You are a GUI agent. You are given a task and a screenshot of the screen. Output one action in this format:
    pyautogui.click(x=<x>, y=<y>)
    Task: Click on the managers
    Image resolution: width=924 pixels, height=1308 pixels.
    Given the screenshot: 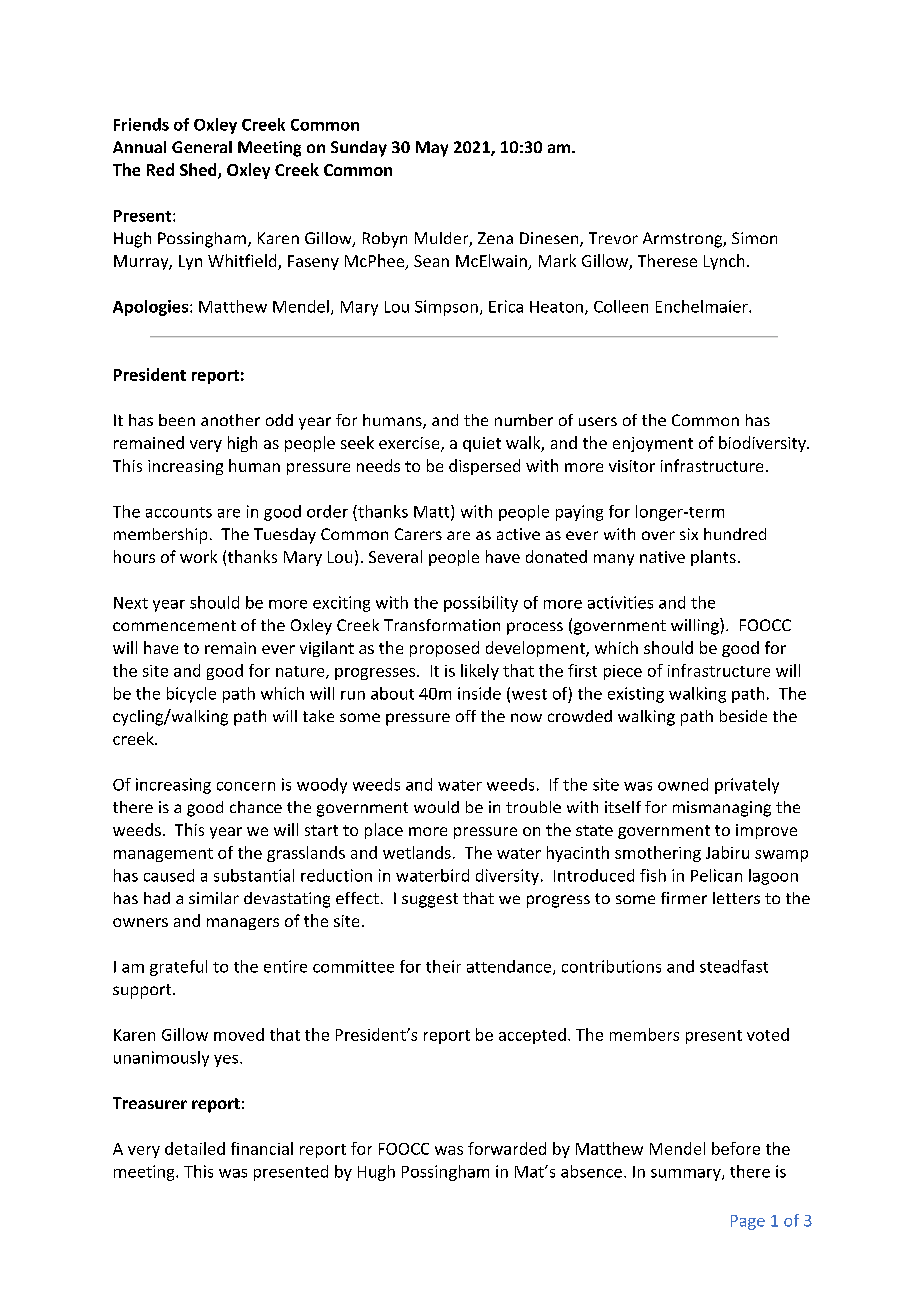 What is the action you would take?
    pyautogui.click(x=243, y=924)
